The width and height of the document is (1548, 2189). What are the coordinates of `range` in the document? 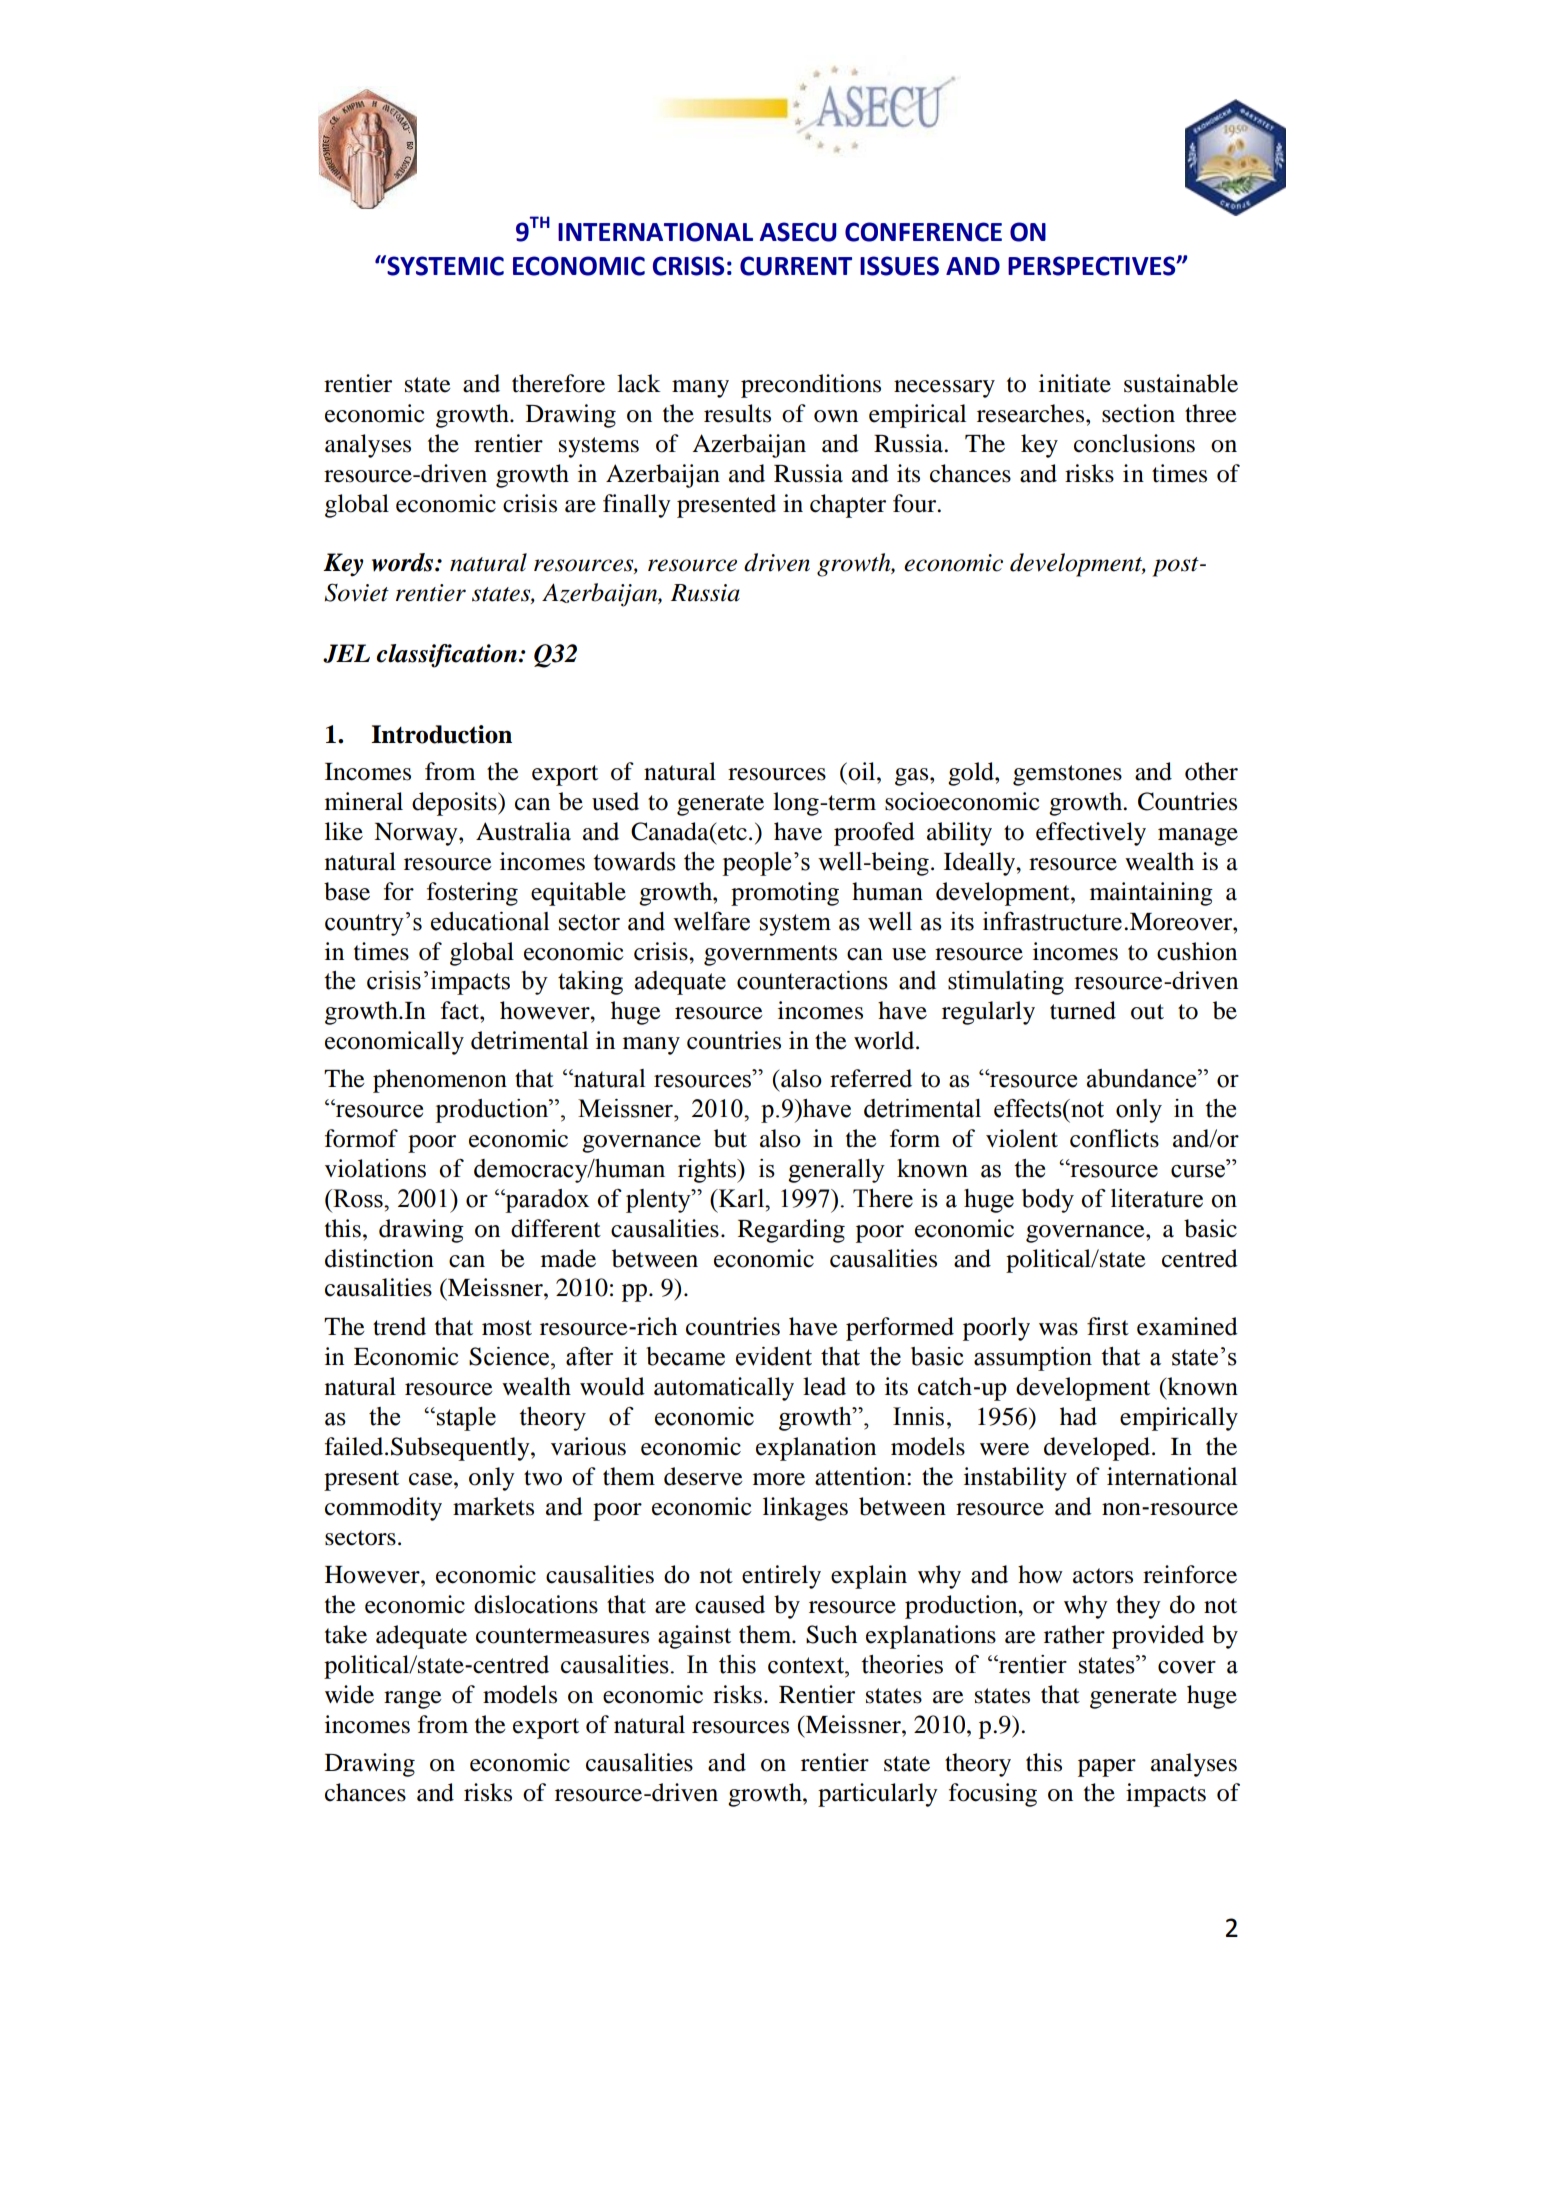 It's located at (413, 1700).
